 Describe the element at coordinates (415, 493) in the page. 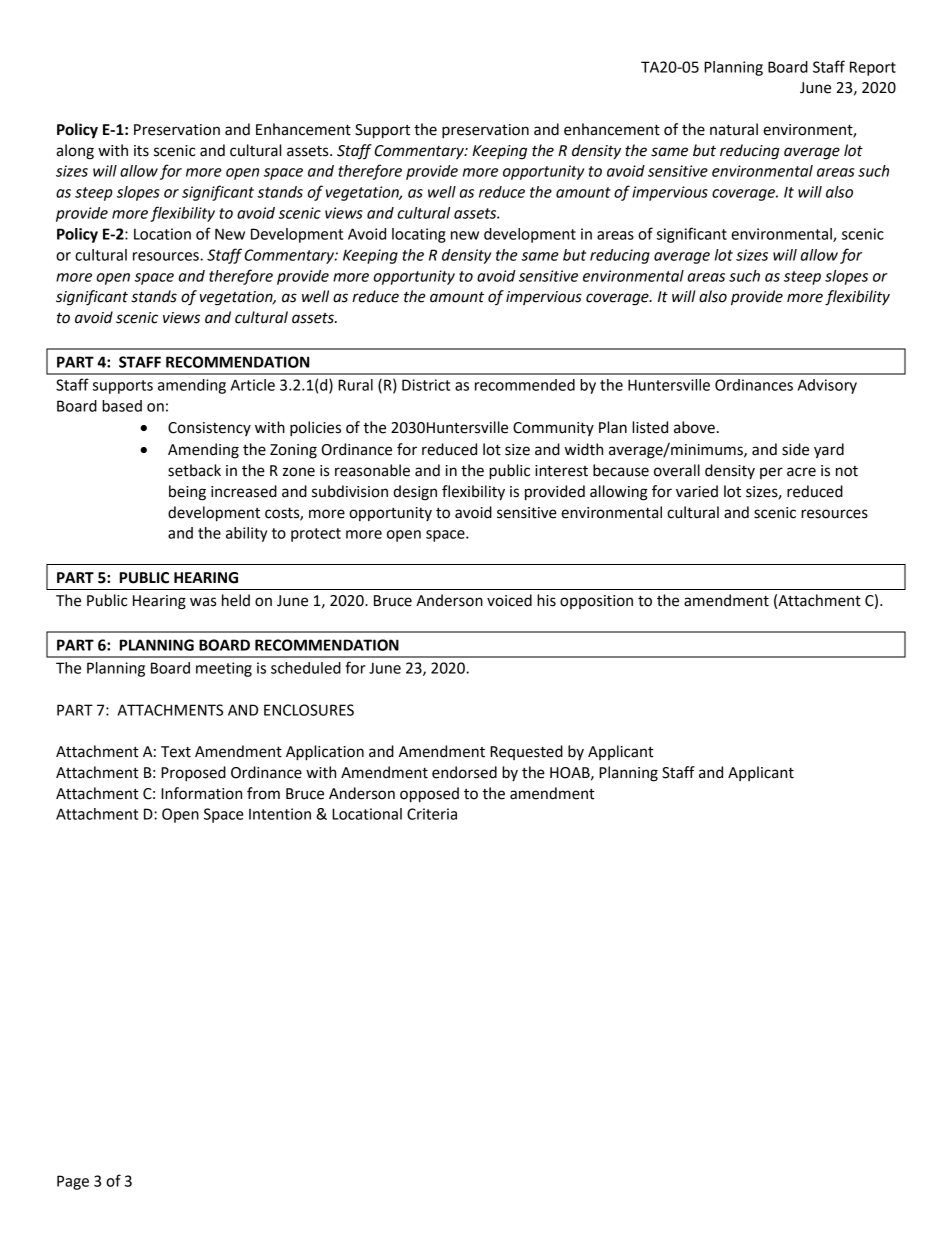

I see `design` at that location.
